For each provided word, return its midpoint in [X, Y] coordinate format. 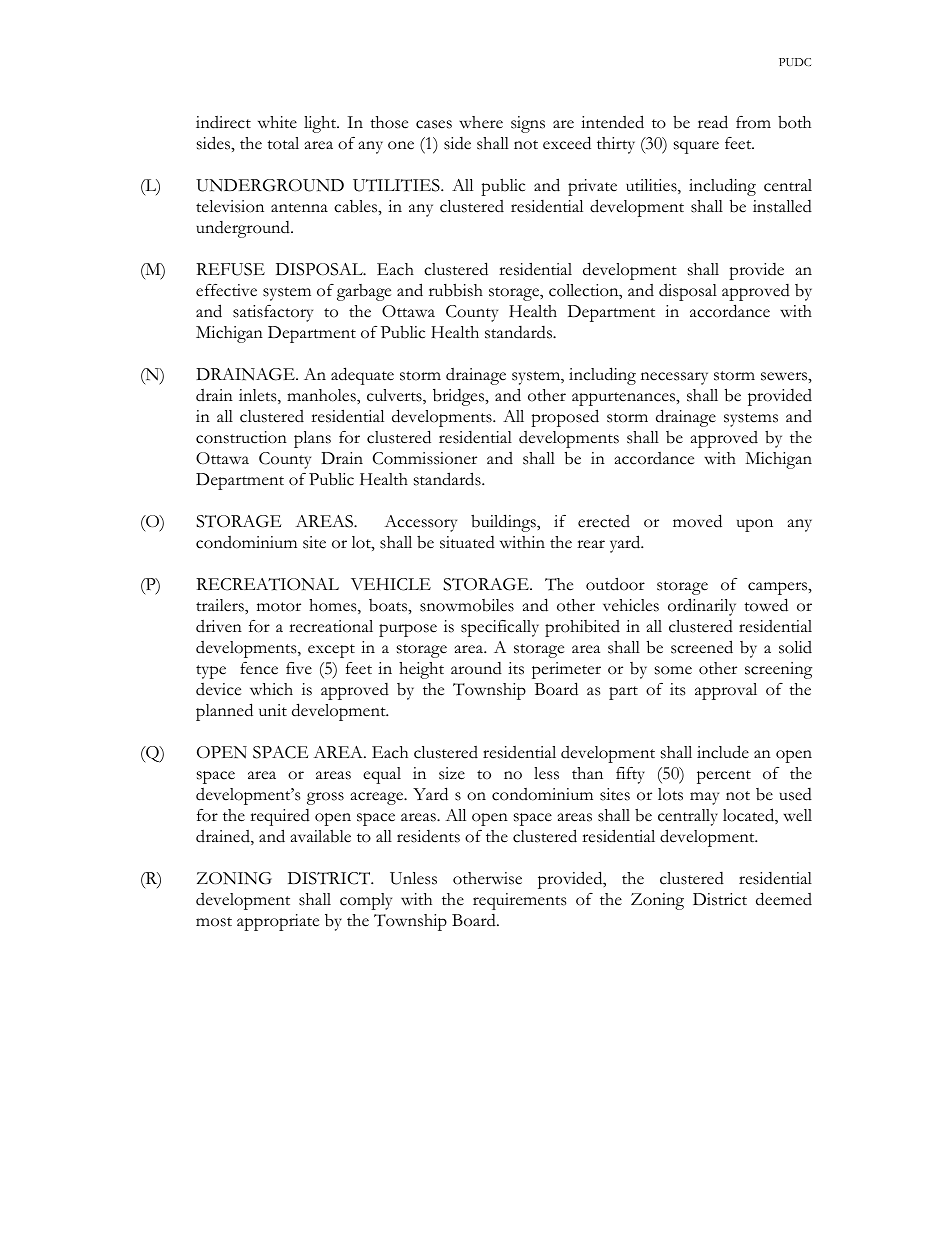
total [283, 143]
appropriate [278, 922]
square [696, 147]
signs [528, 124]
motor [279, 607]
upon [755, 525]
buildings [504, 523]
